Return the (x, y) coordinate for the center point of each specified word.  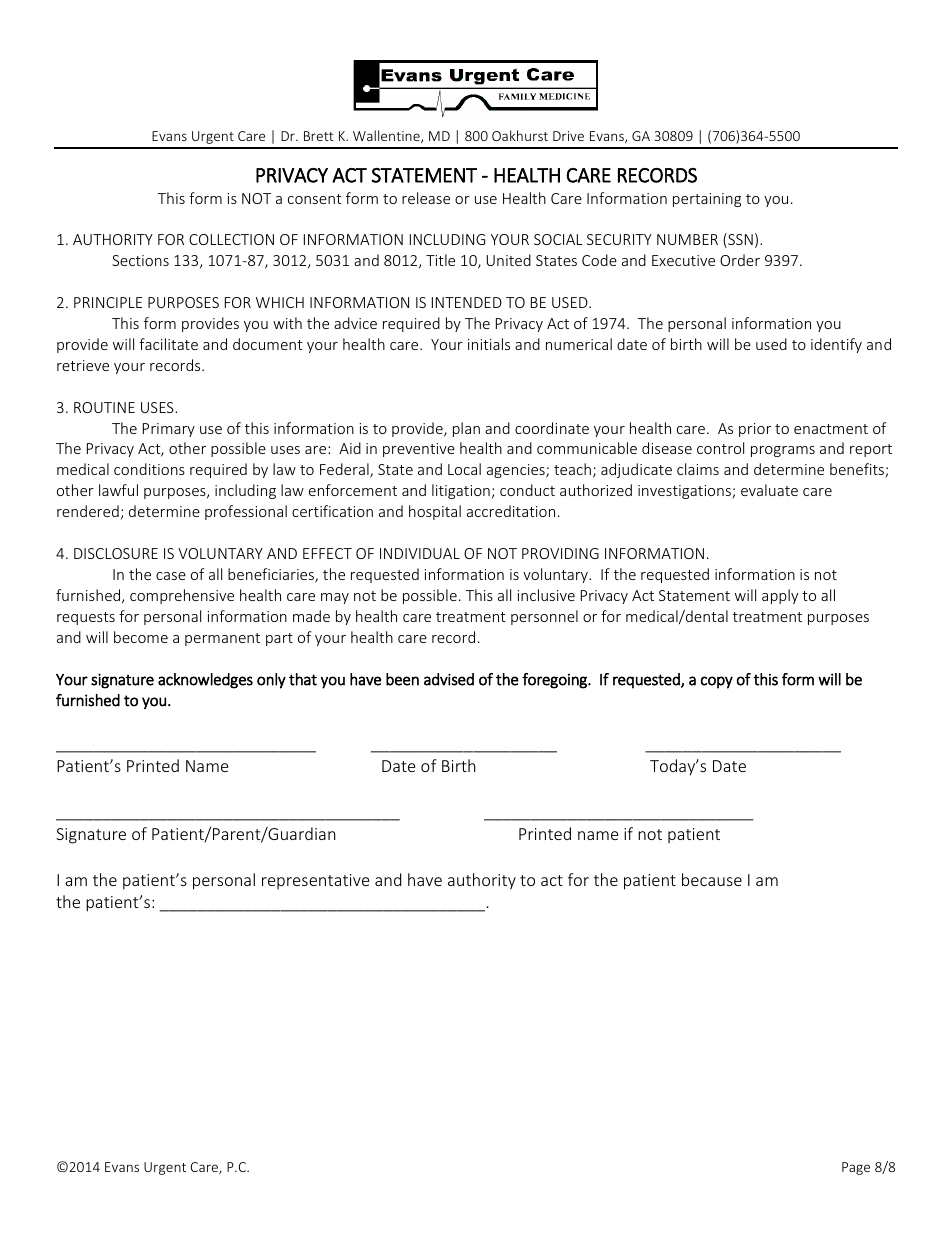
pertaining (707, 200)
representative (315, 881)
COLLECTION (231, 239)
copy (717, 682)
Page (856, 1168)
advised (449, 679)
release (426, 198)
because (712, 879)
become (141, 637)
